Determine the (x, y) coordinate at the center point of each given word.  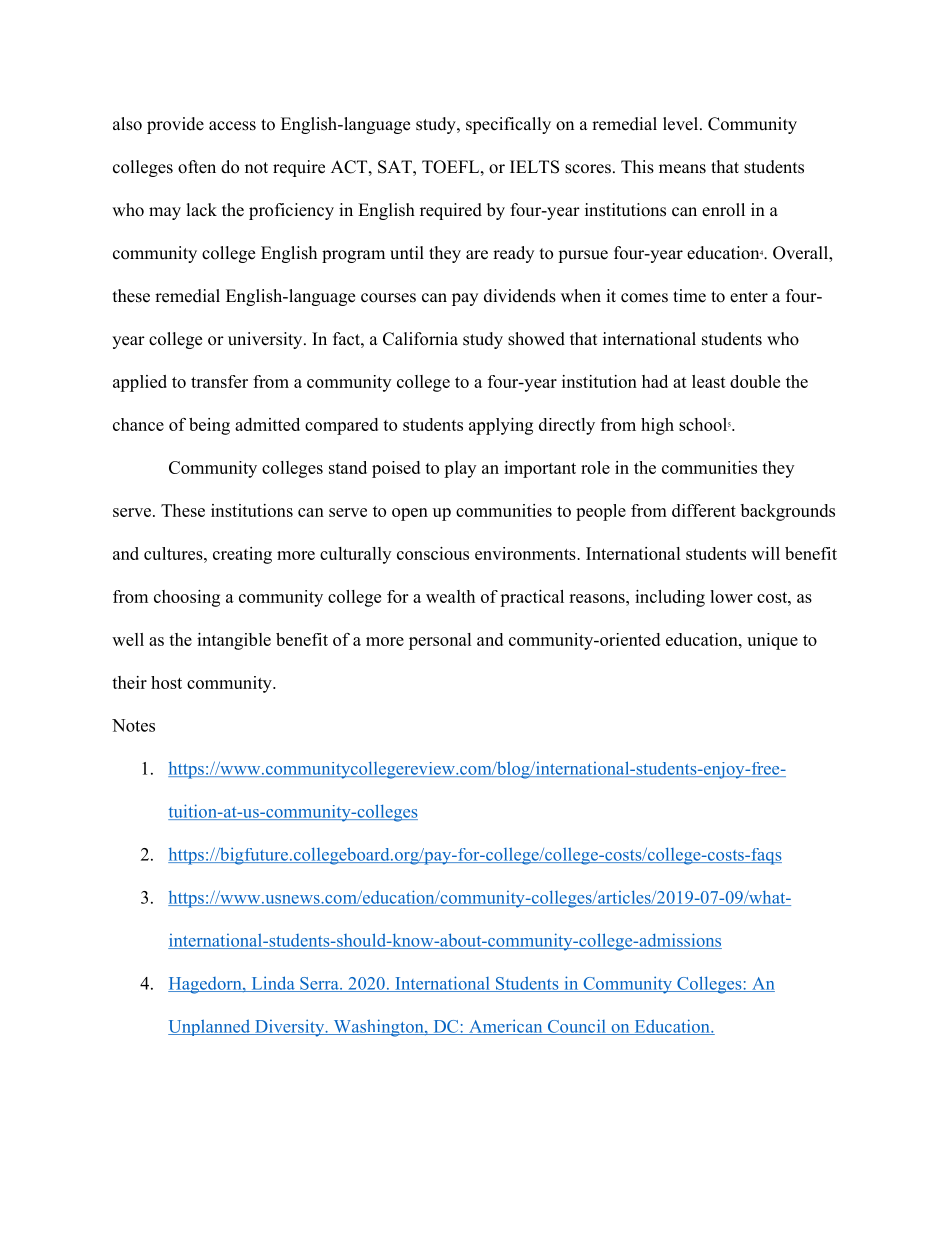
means (682, 169)
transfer (219, 381)
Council (576, 1027)
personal (440, 641)
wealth (450, 596)
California (420, 339)
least (709, 381)
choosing (187, 598)
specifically (508, 125)
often (197, 167)
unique (772, 641)
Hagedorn (206, 985)
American (506, 1027)
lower (731, 596)
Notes (133, 725)
